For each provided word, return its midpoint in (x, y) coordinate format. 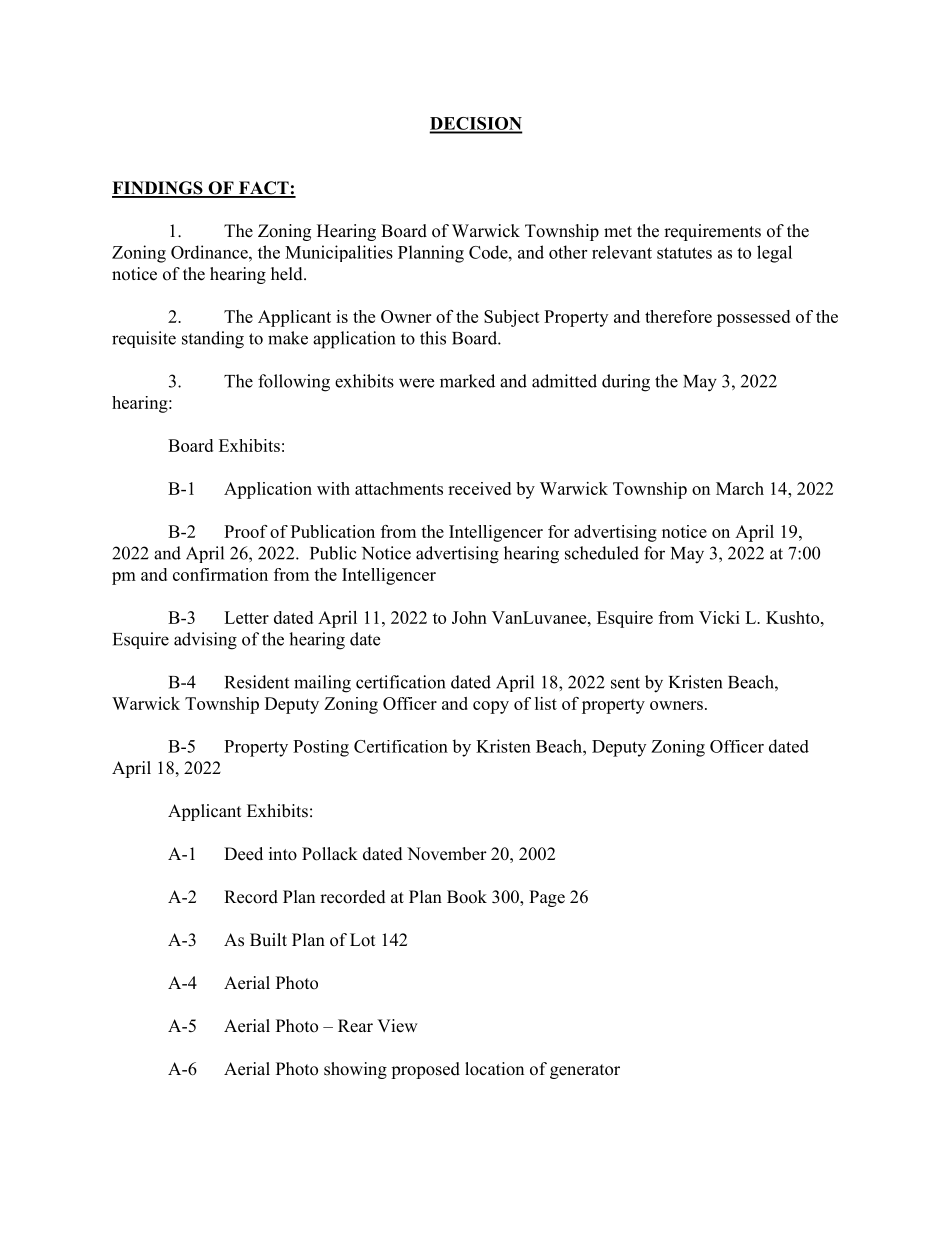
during (626, 383)
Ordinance (210, 252)
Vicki (719, 617)
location (494, 1069)
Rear (355, 1026)
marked (467, 381)
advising (205, 641)
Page (547, 898)
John (469, 617)
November (447, 854)
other (568, 252)
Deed (243, 854)
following (294, 383)
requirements (712, 232)
